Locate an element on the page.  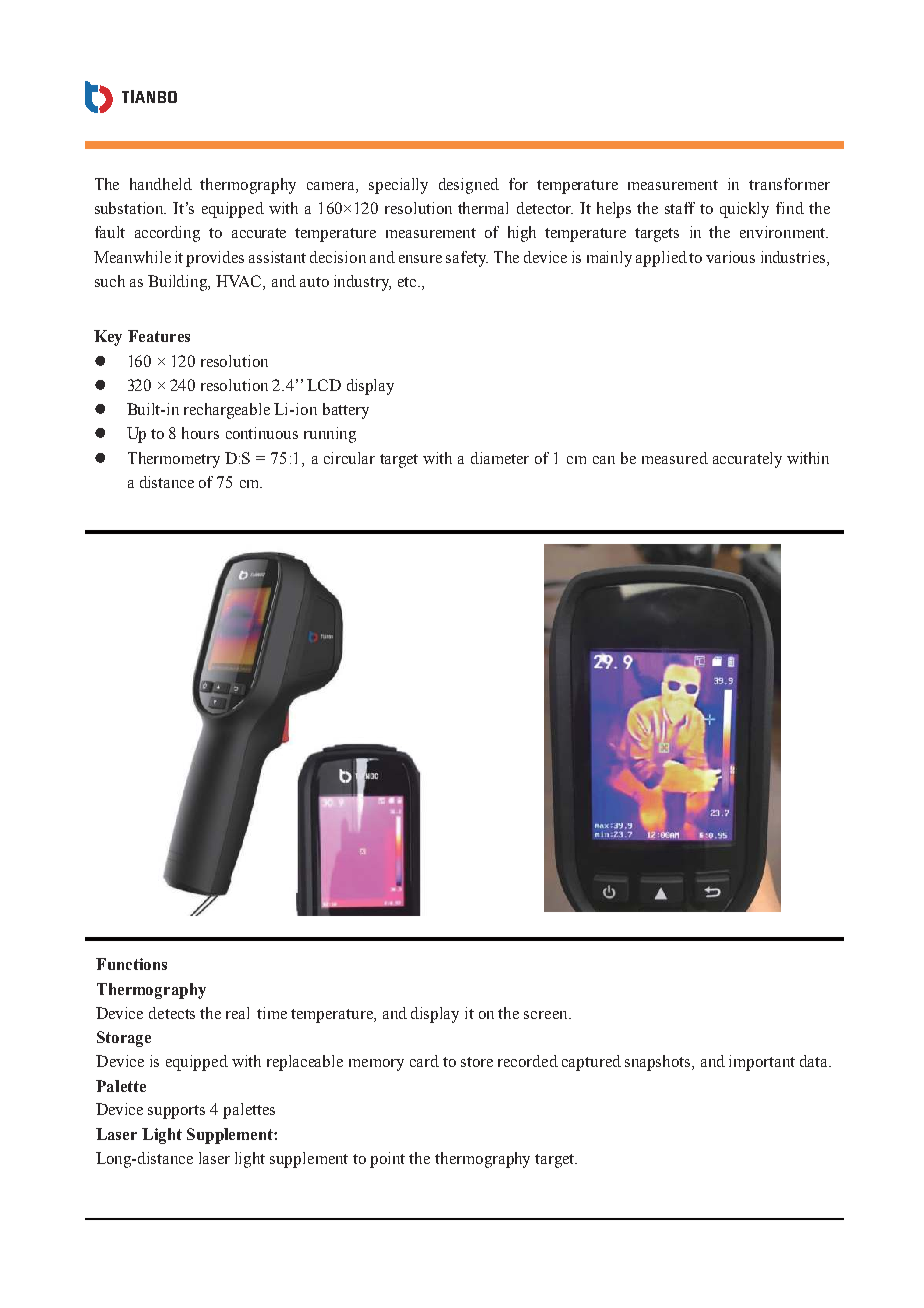
supports is located at coordinates (176, 1112).
